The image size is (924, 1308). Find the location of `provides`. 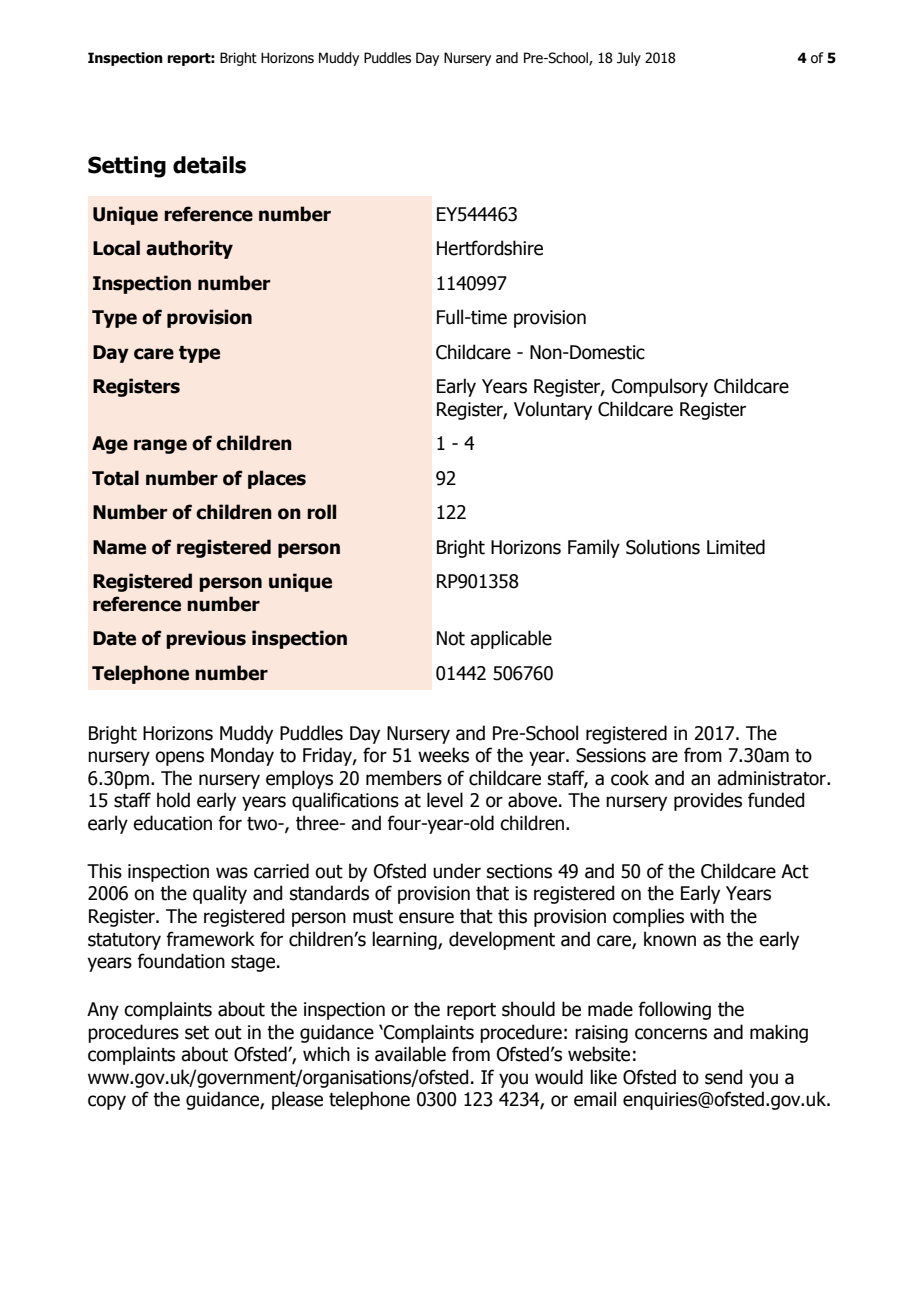

provides is located at coordinates (708, 801).
